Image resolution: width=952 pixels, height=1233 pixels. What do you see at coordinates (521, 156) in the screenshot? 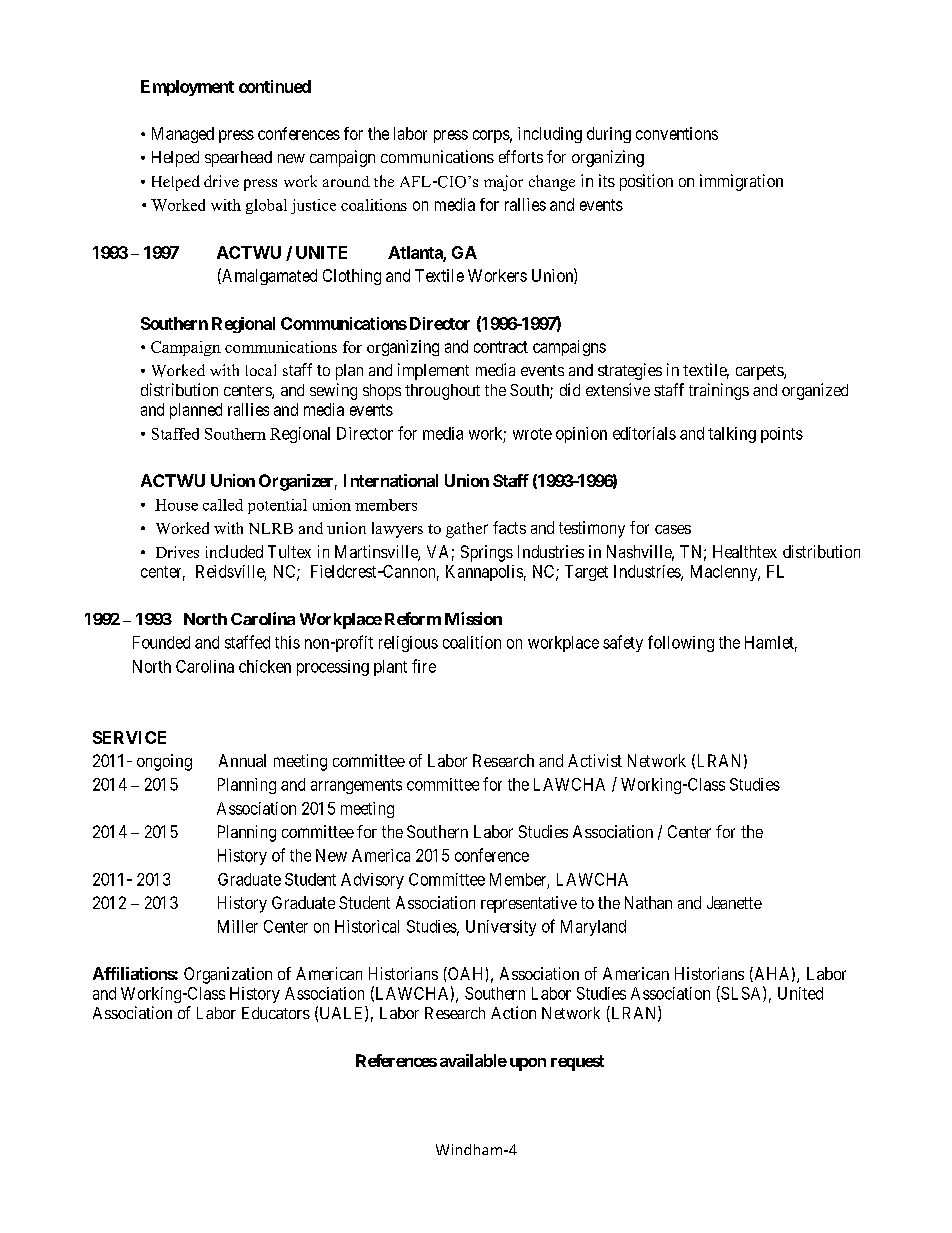
I see `efforts` at bounding box center [521, 156].
